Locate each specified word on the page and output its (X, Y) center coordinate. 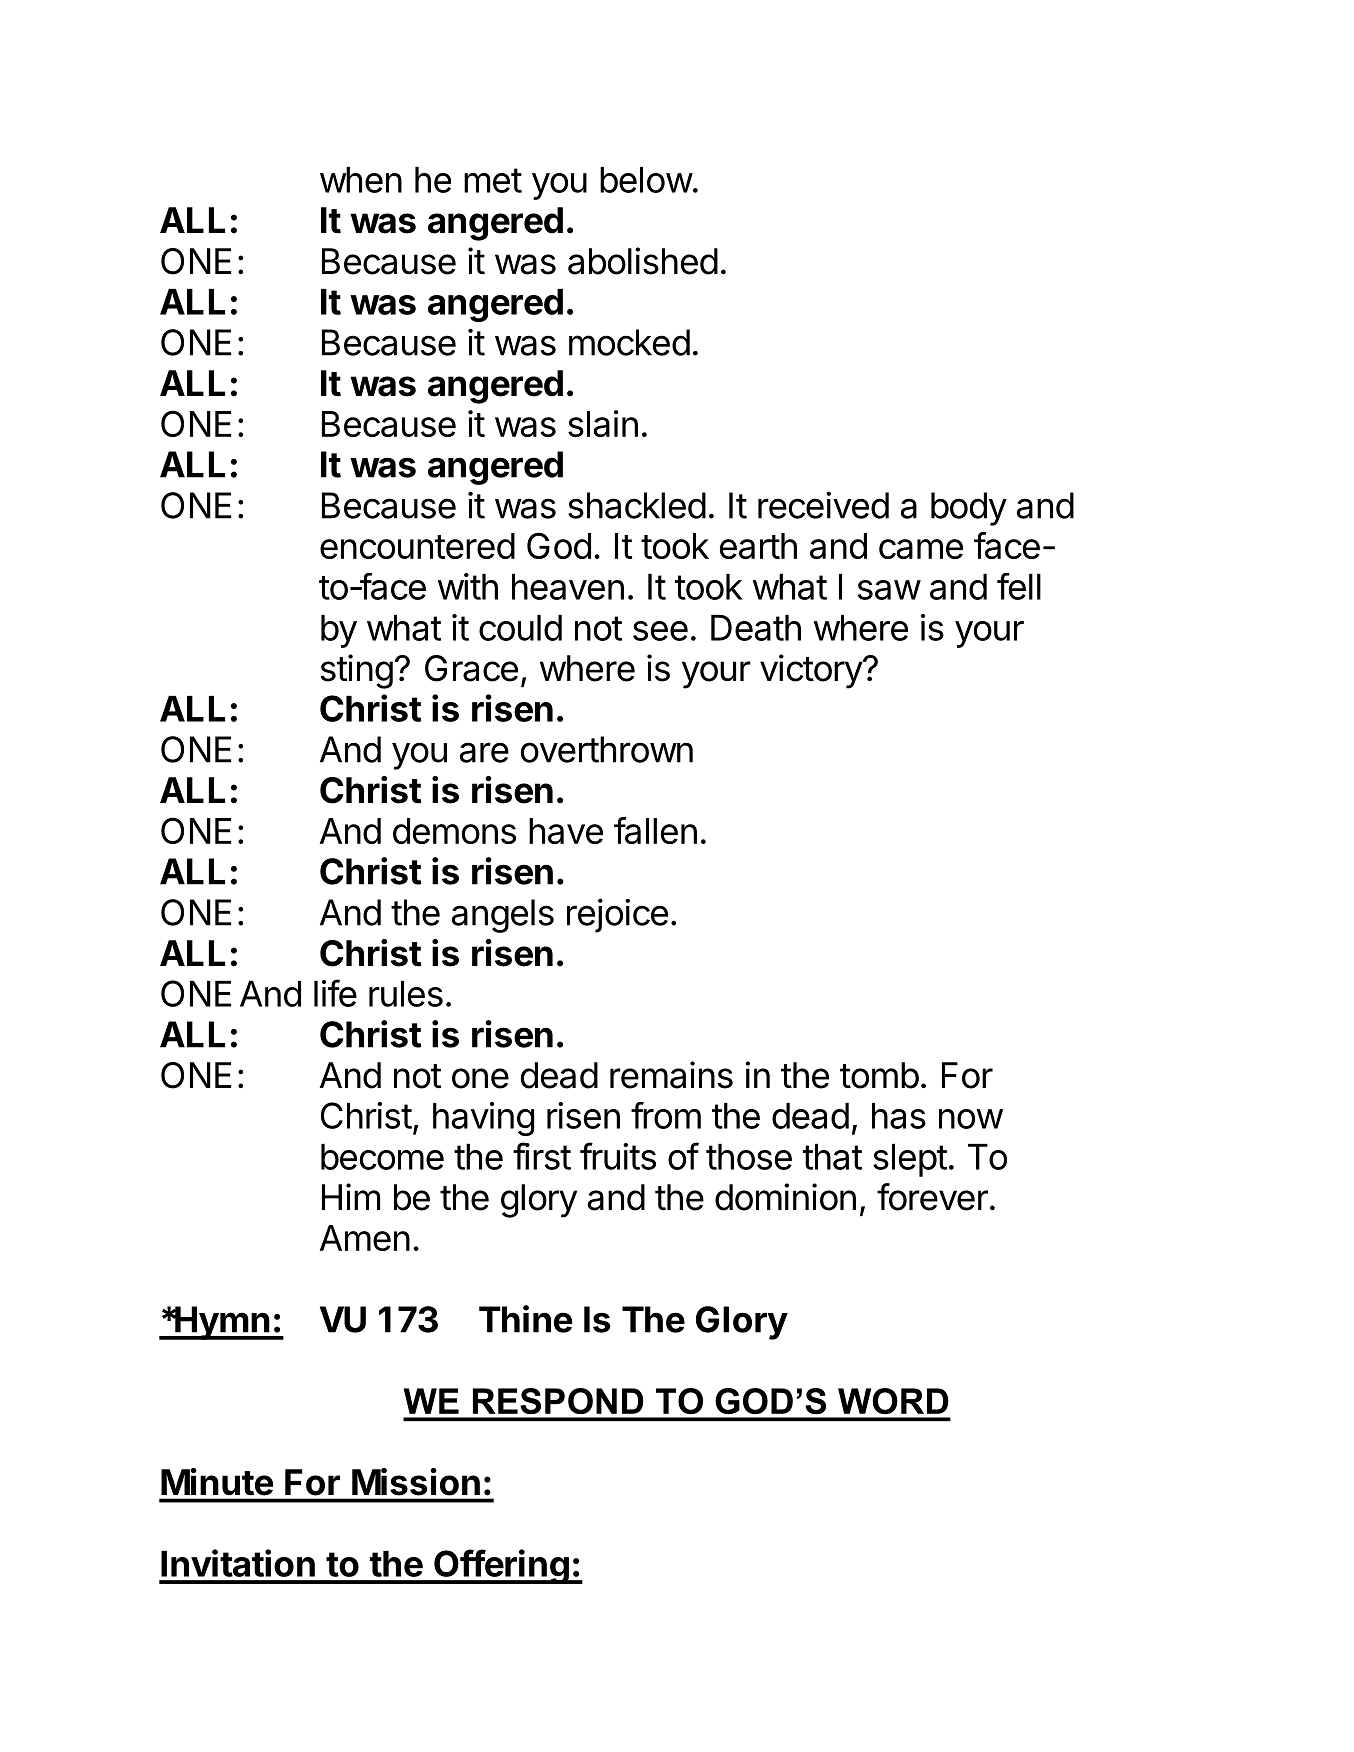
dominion (785, 1197)
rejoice (617, 915)
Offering (501, 1566)
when (361, 180)
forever (932, 1197)
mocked (629, 342)
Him (351, 1196)
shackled (637, 505)
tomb (879, 1075)
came (921, 549)
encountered (417, 546)
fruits (618, 1156)
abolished (643, 261)
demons (454, 831)
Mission (416, 1482)
